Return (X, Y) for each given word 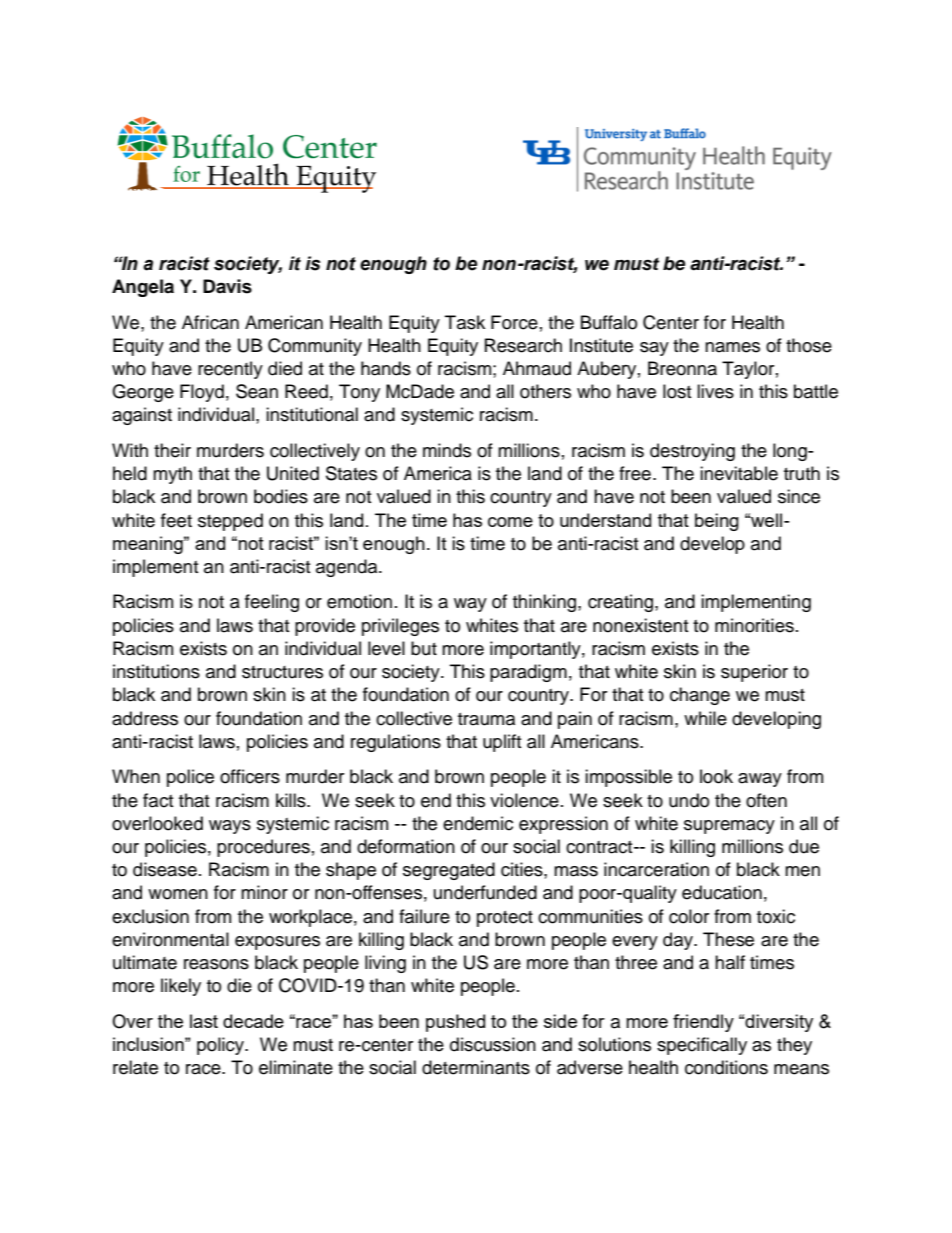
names (732, 347)
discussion (493, 1044)
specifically (702, 1046)
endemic (478, 823)
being (717, 522)
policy (221, 1046)
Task (465, 322)
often (766, 800)
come (510, 522)
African (210, 322)
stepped (230, 522)
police (190, 778)
